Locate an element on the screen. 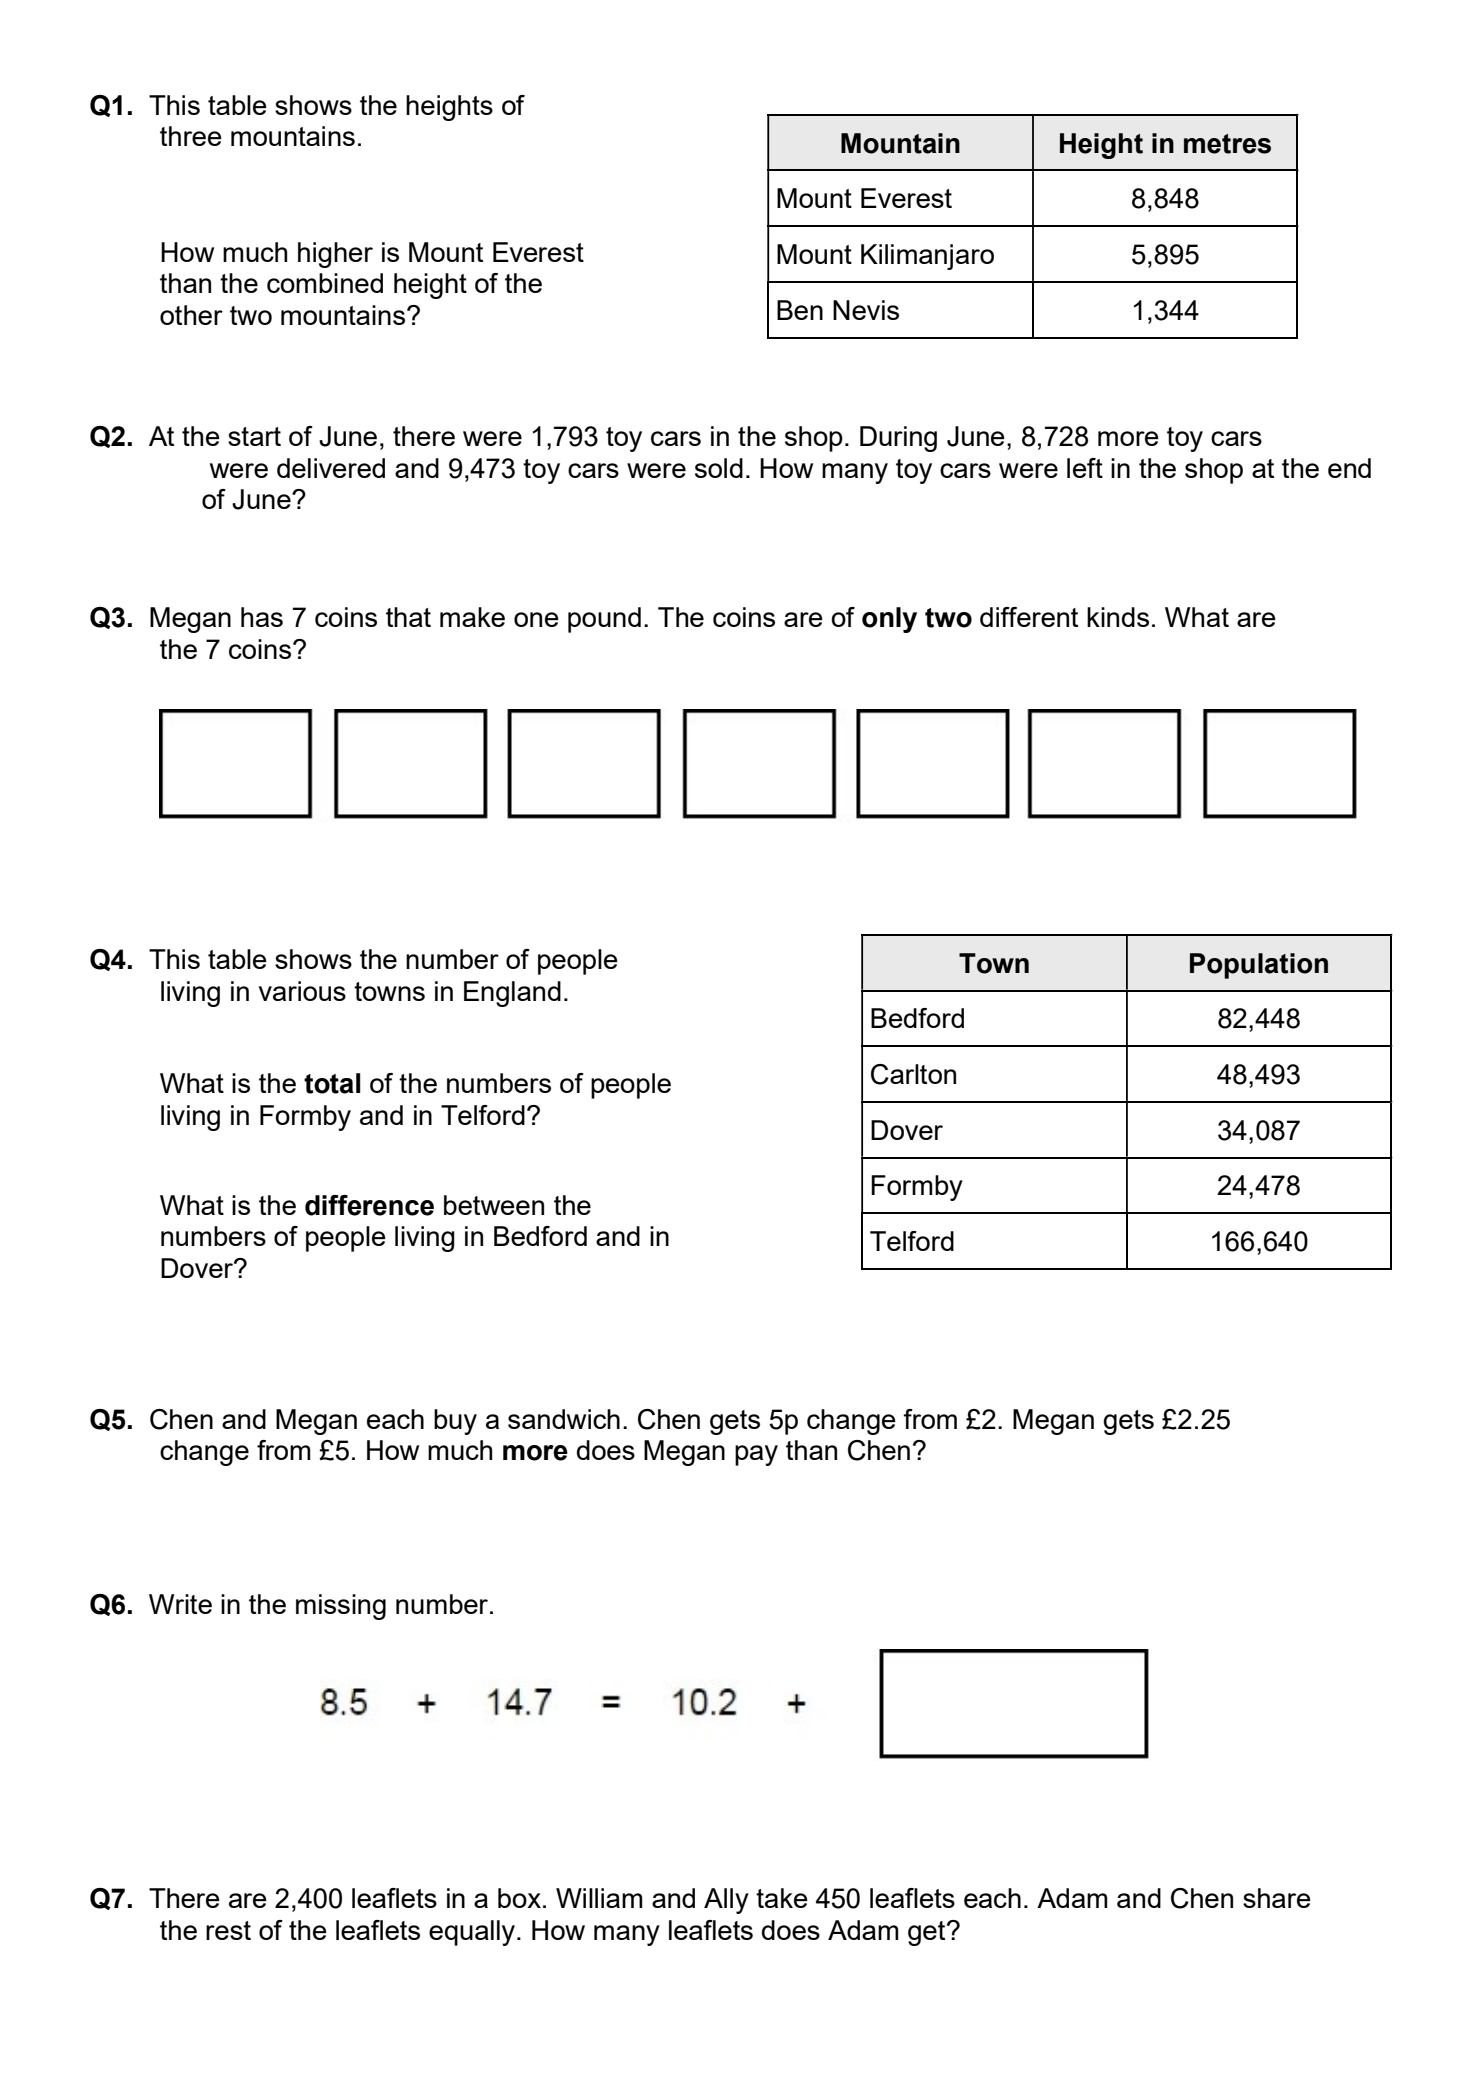 The image size is (1479, 2092). share is located at coordinates (1277, 1898).
